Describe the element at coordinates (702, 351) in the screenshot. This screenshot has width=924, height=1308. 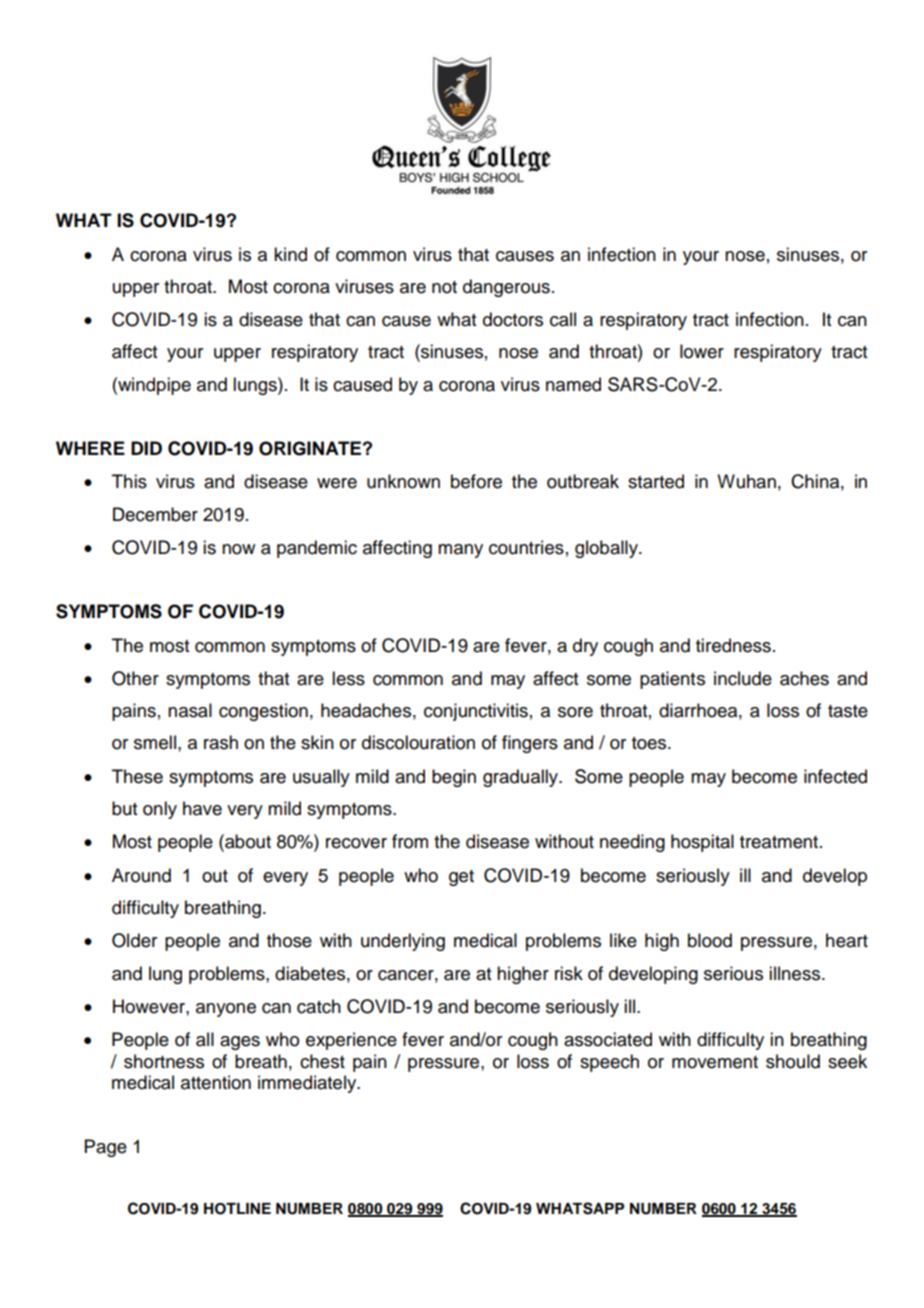
I see `lower` at that location.
